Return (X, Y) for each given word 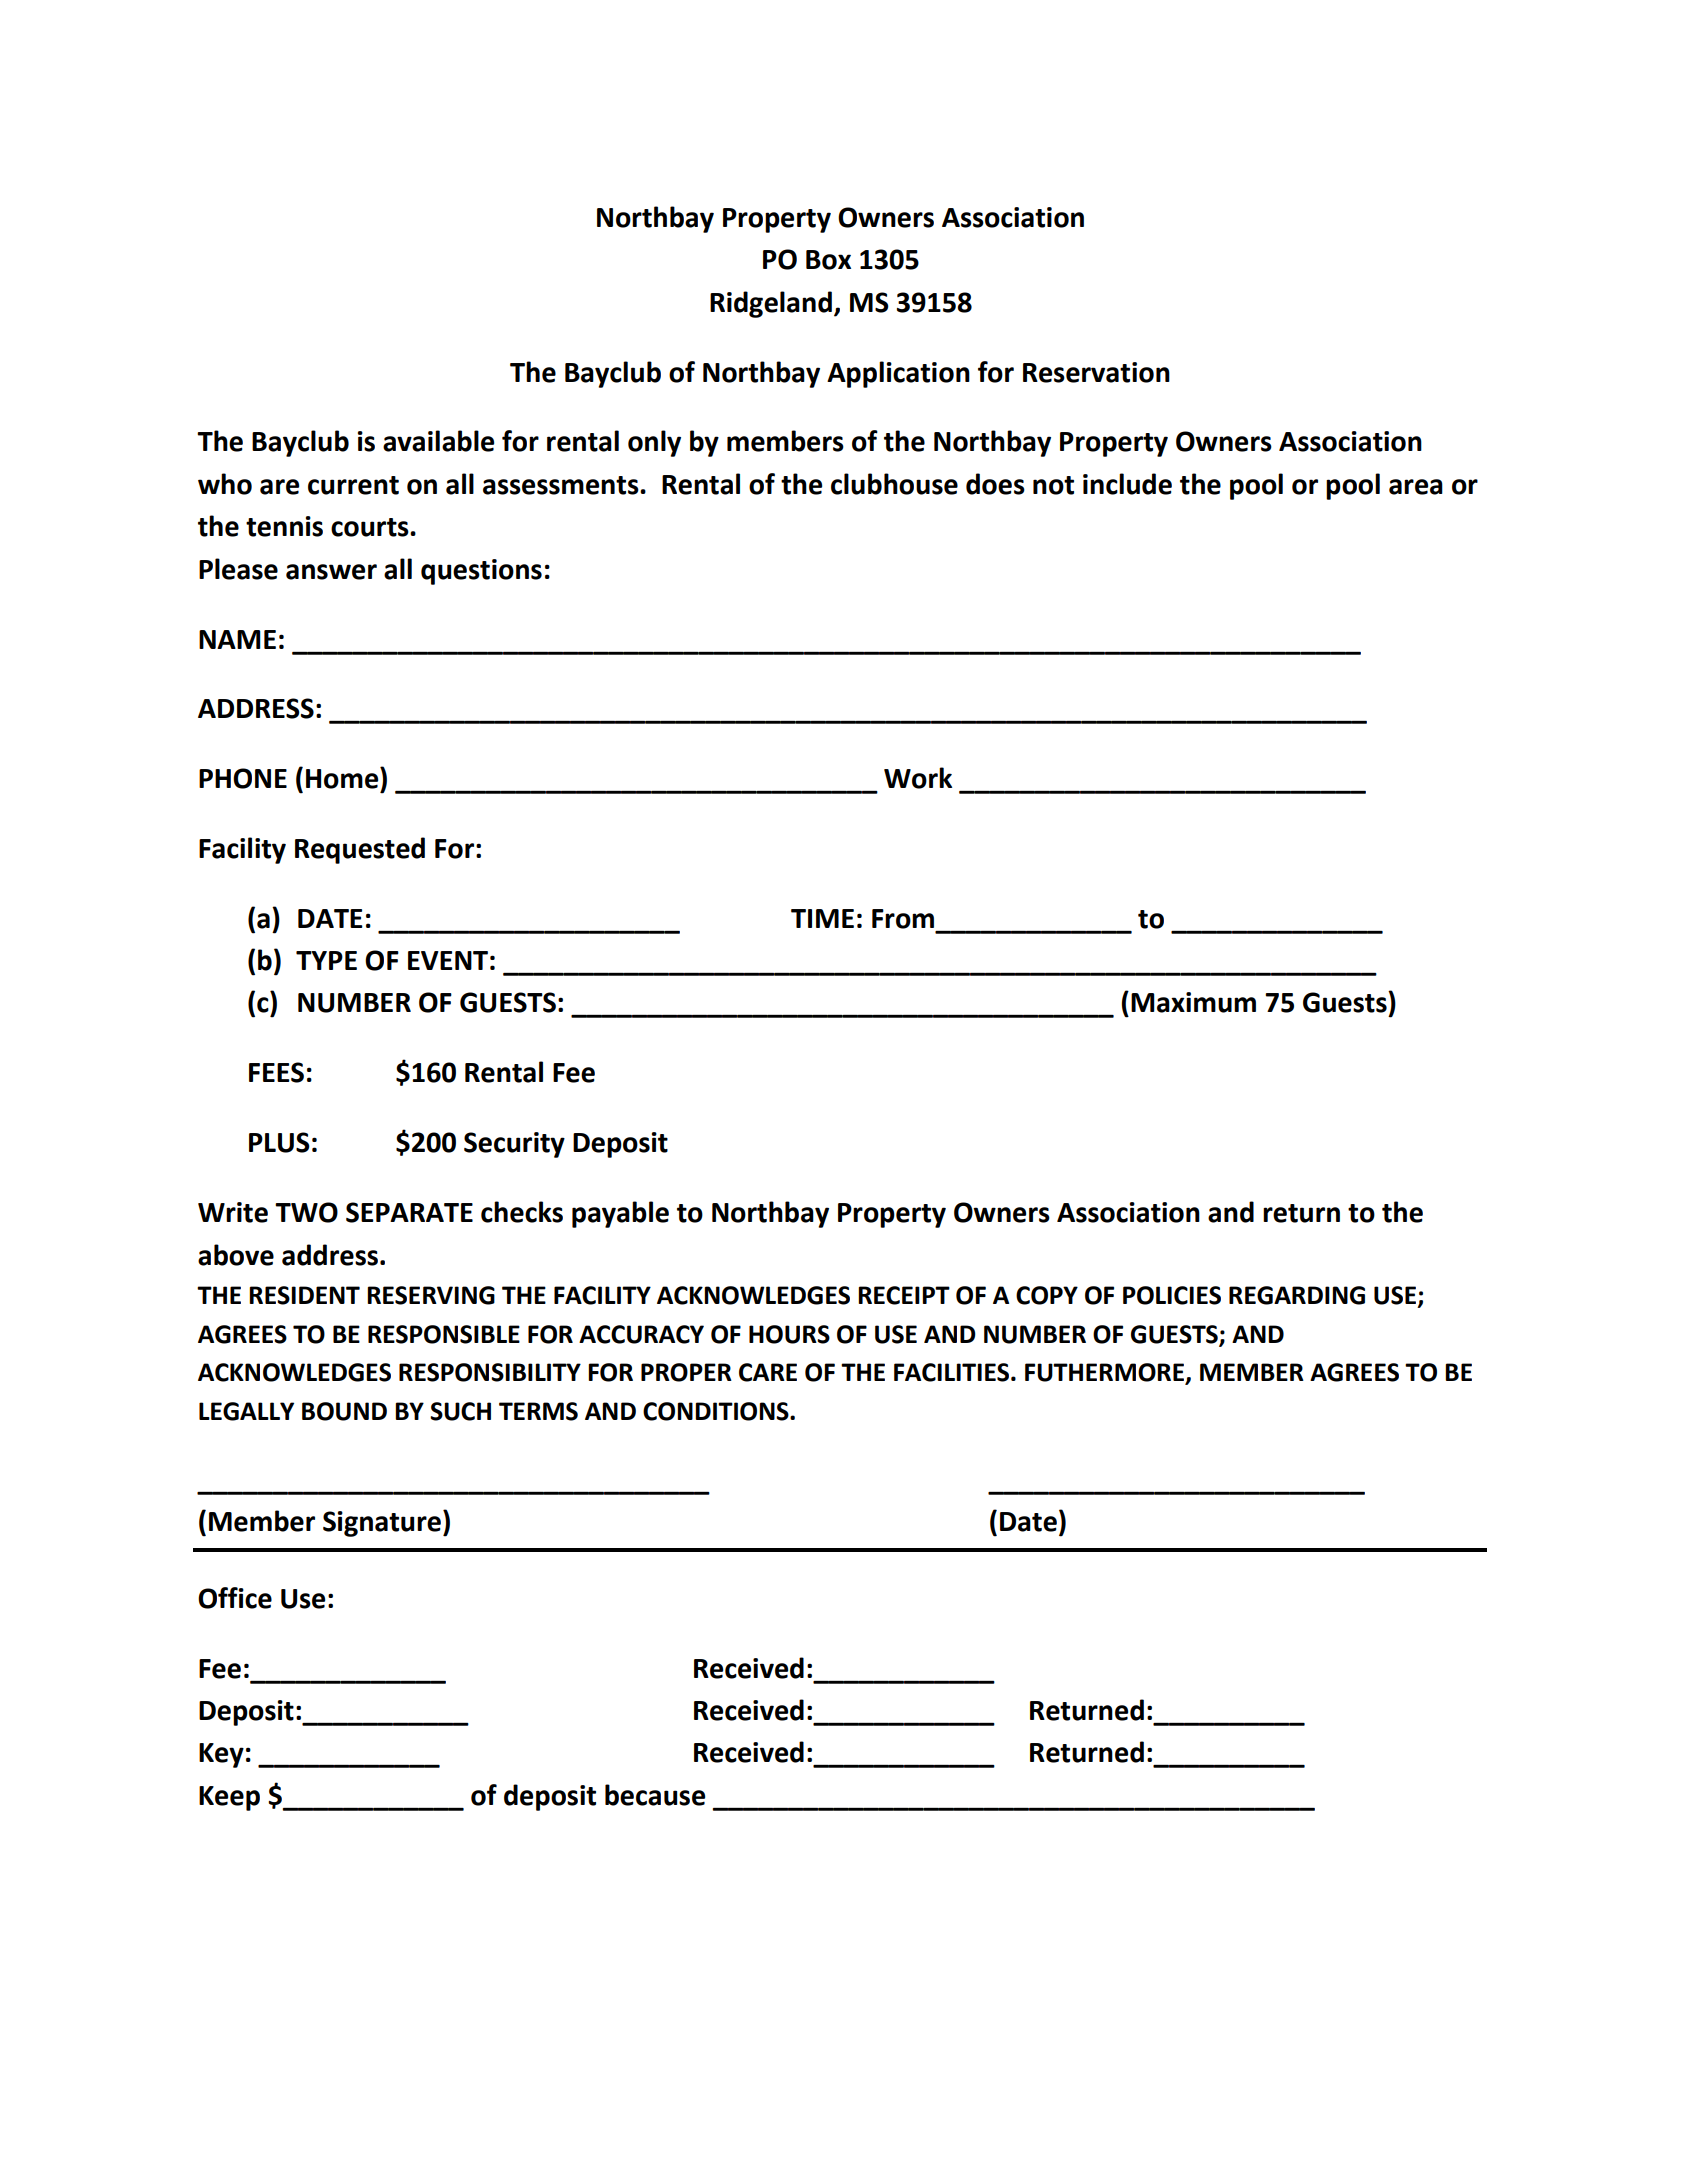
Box (828, 260)
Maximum (1193, 1002)
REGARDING (1297, 1295)
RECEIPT (904, 1295)
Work (918, 778)
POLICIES (1172, 1295)
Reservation (1096, 372)
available (438, 441)
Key (221, 1755)
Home (343, 778)
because (655, 1795)
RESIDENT (304, 1295)
